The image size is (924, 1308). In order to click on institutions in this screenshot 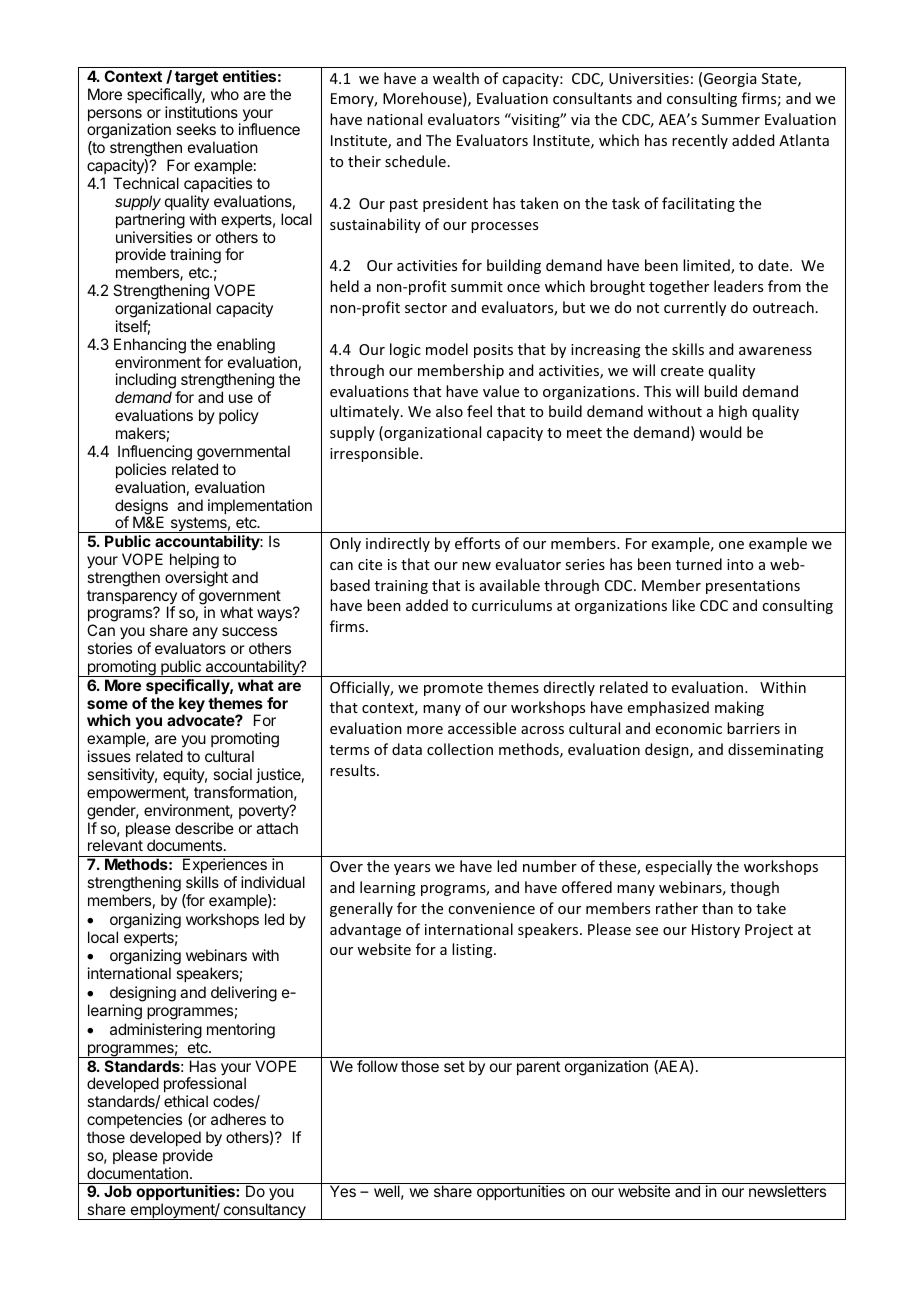, I will do `click(201, 112)`.
